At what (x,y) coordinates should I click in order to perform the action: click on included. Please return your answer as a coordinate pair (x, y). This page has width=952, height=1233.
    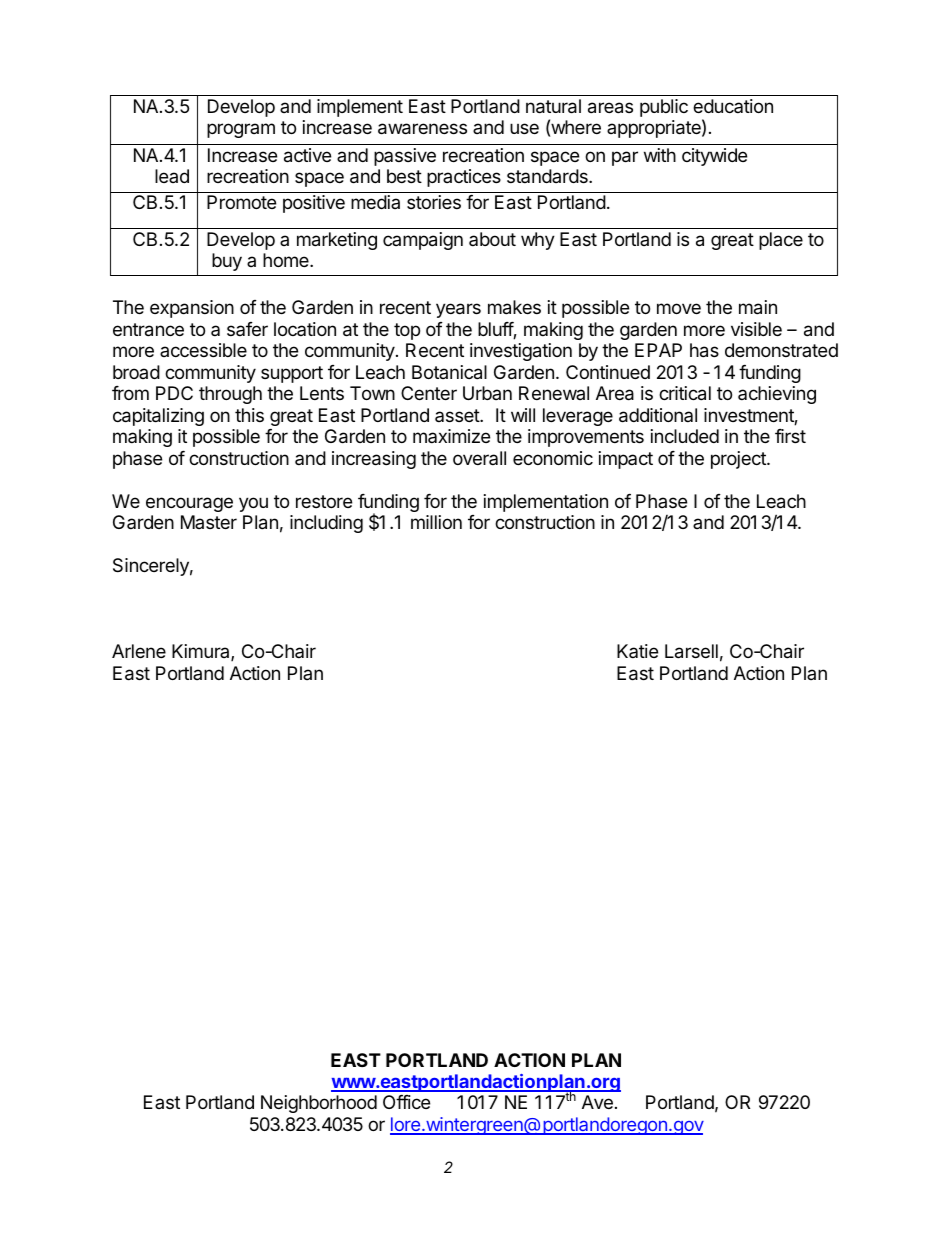
    Looking at the image, I should click on (685, 436).
